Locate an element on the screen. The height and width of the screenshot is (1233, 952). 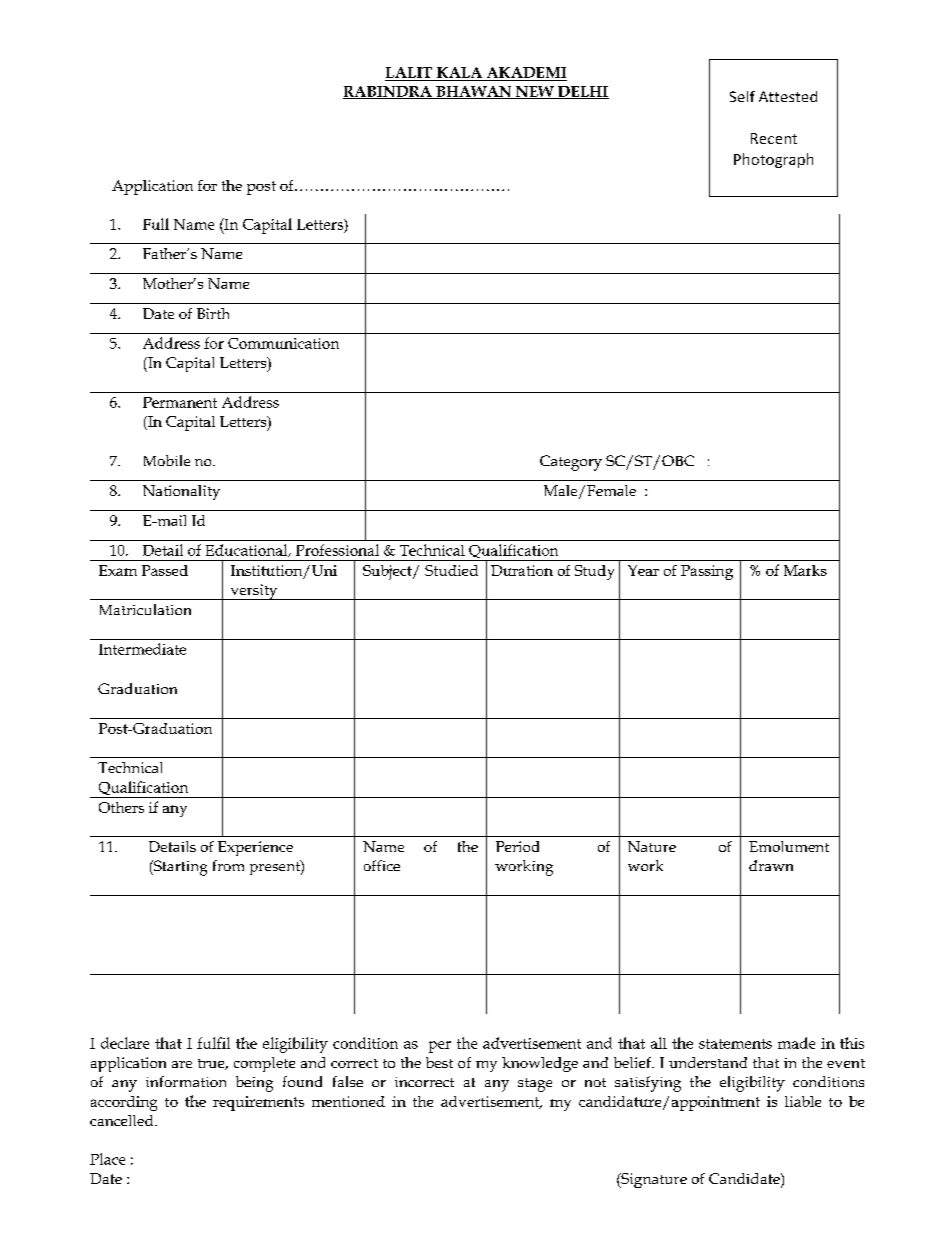
Category is located at coordinates (571, 463).
